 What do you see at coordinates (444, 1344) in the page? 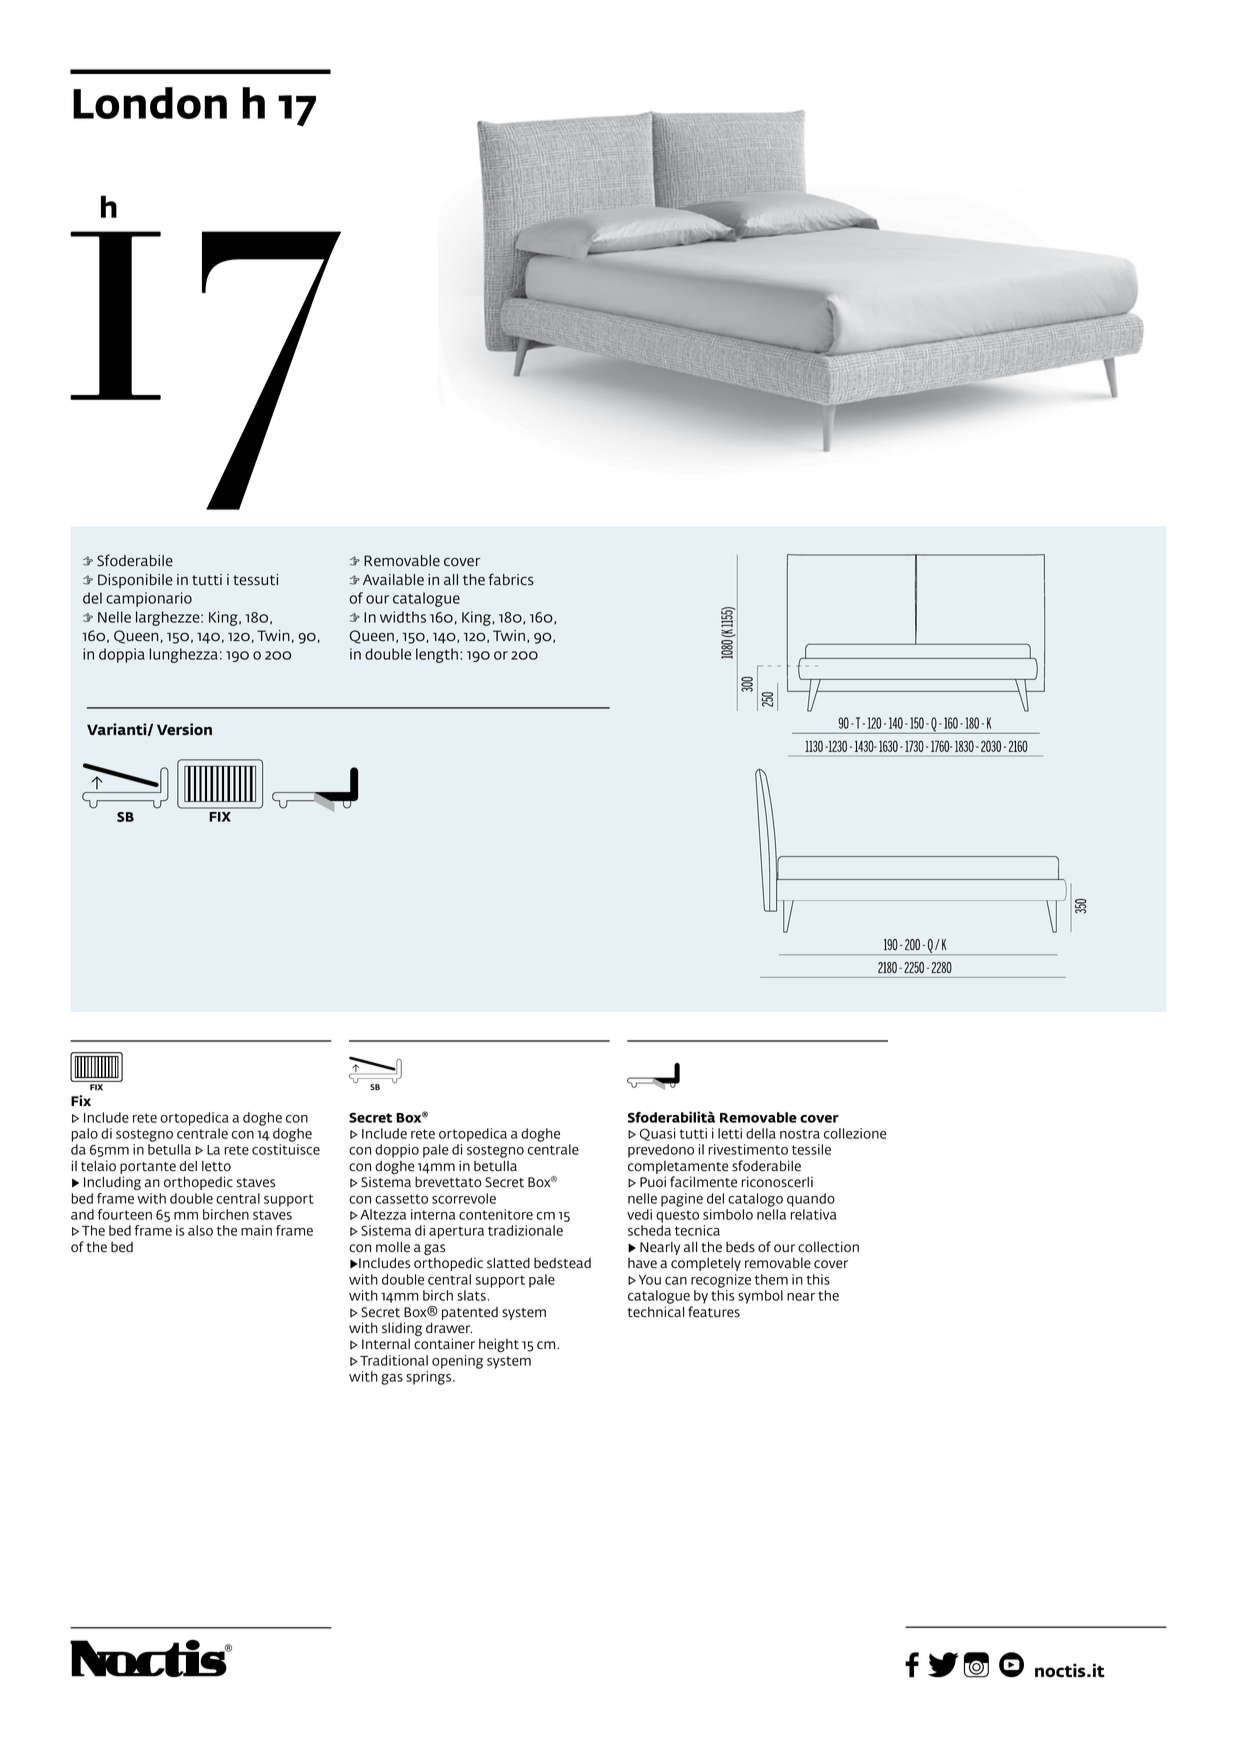
I see `container` at bounding box center [444, 1344].
